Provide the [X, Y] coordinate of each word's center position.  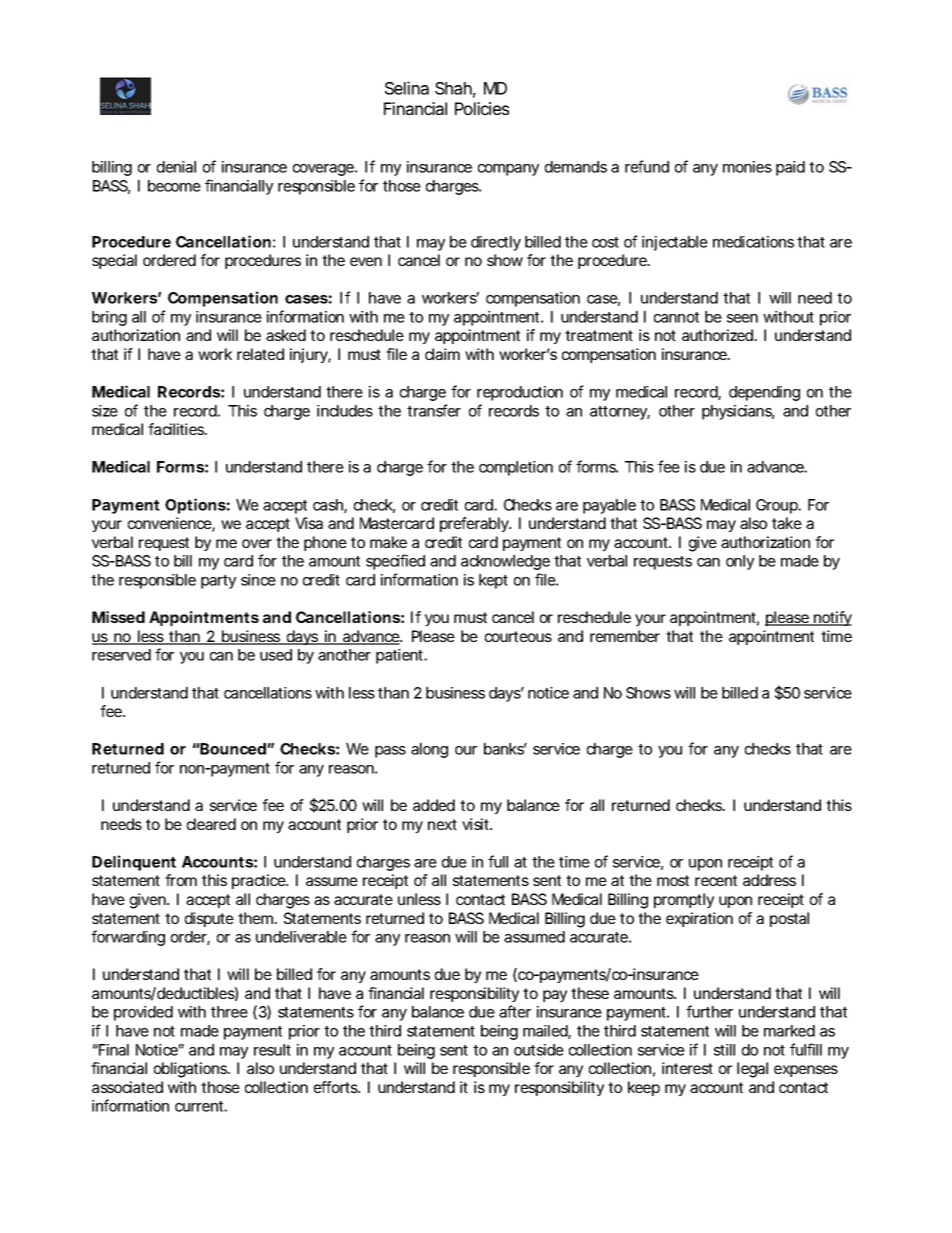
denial [176, 167]
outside [539, 1050]
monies [747, 167]
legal [752, 1070]
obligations [192, 1070]
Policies [482, 108]
